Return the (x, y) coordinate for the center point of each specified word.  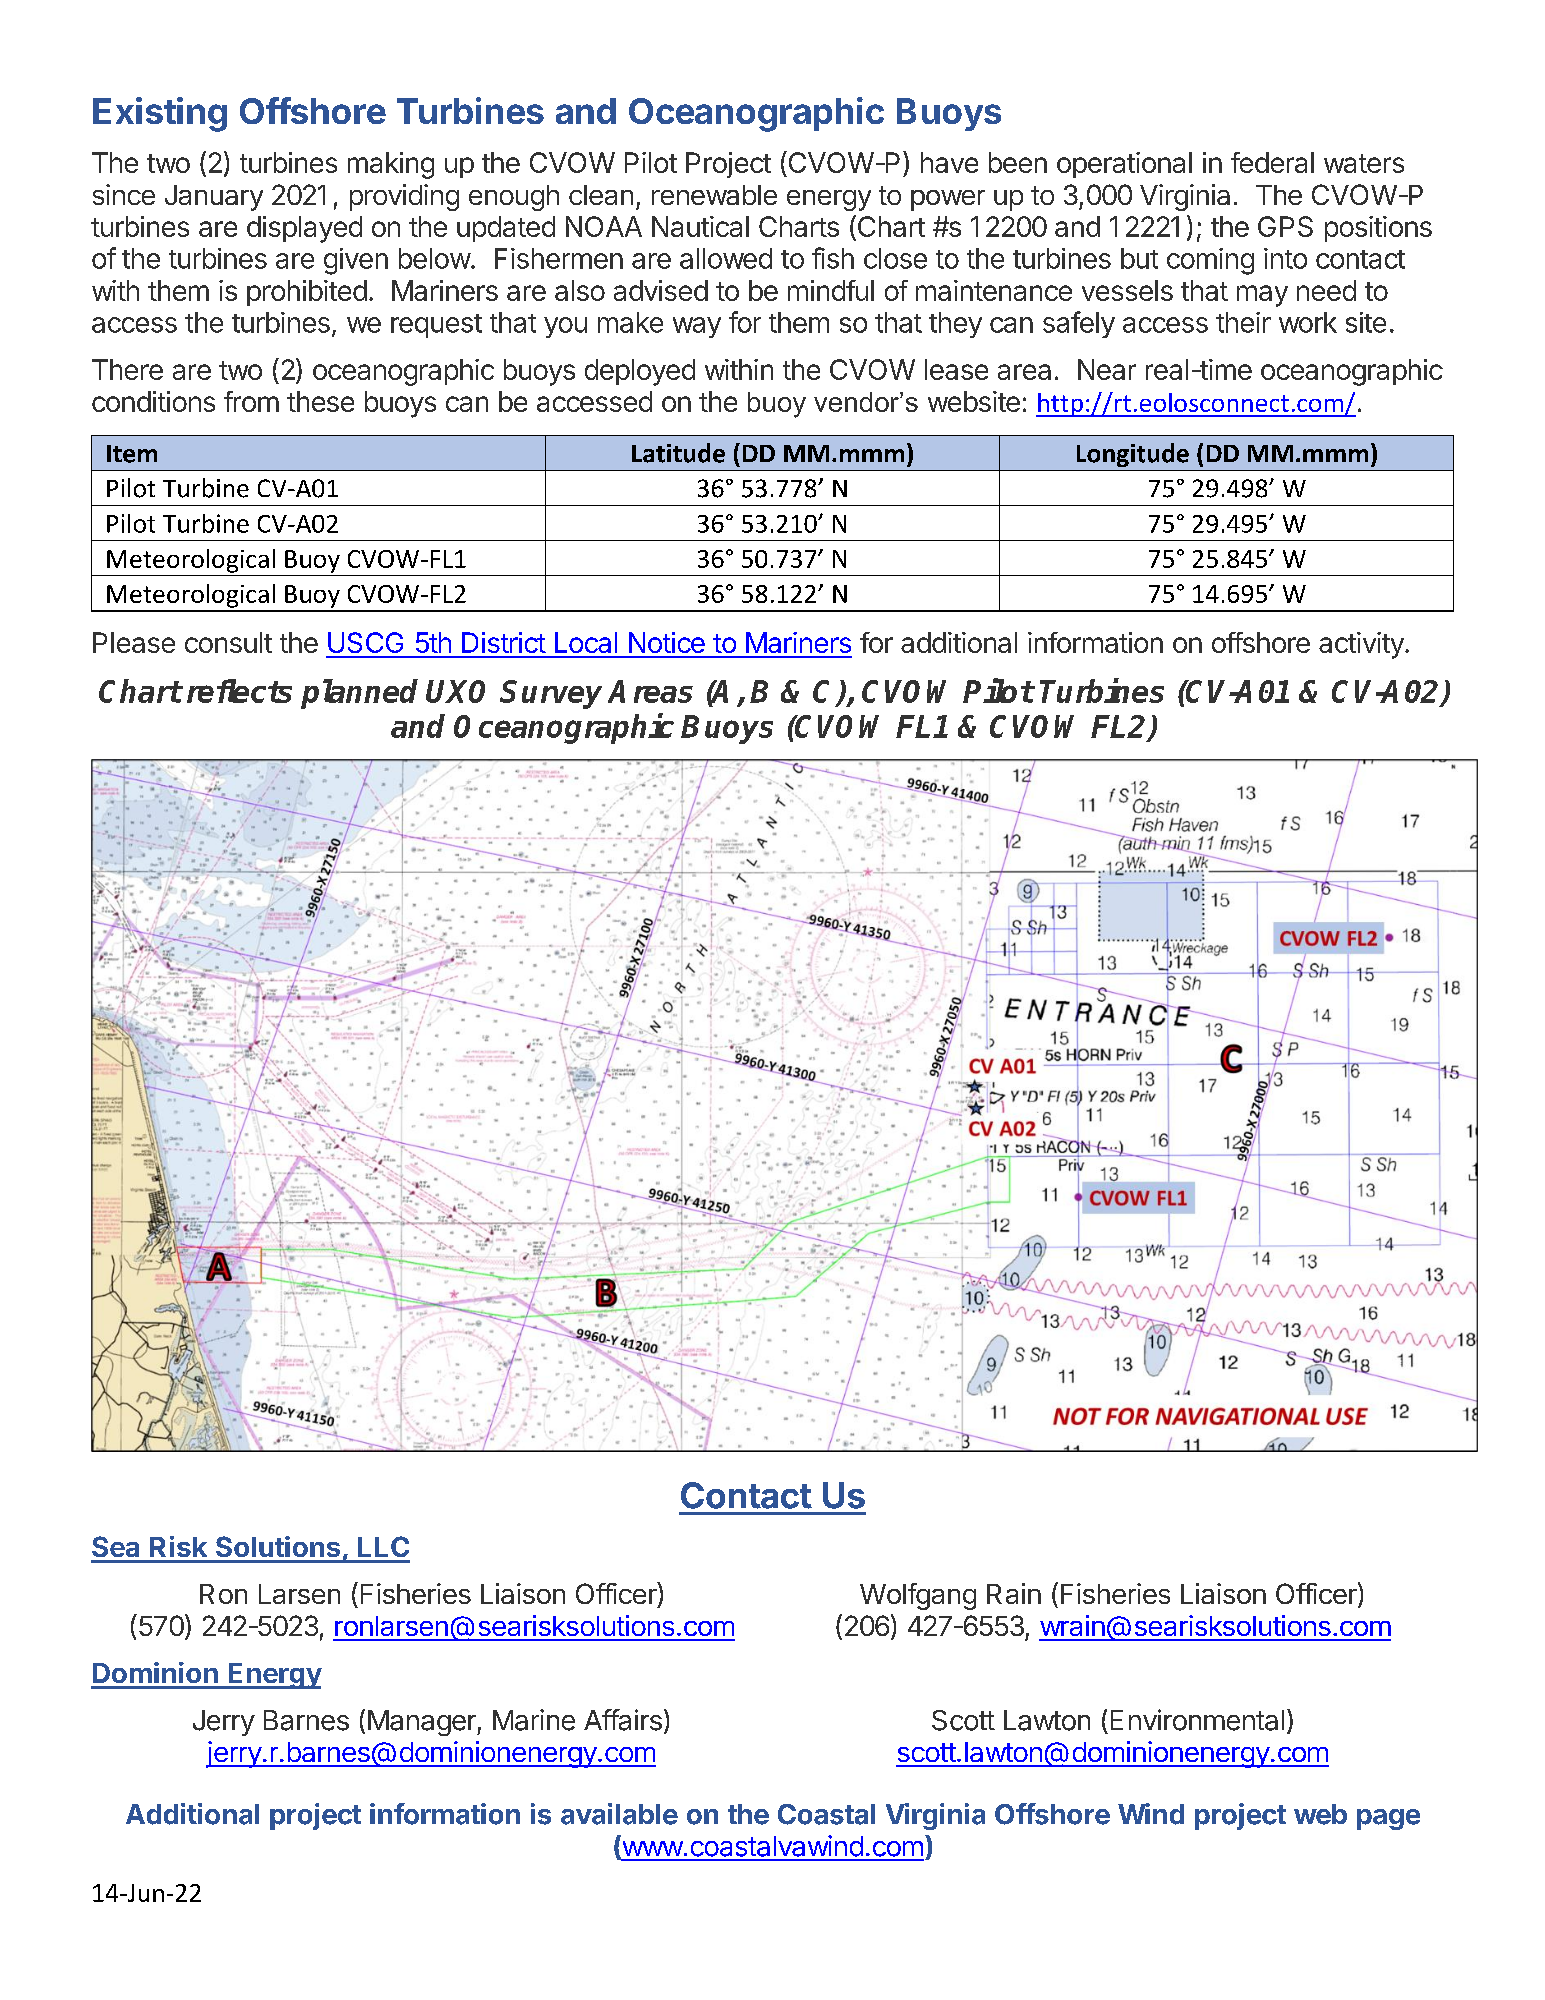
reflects (239, 691)
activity (1362, 645)
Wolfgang (918, 1596)
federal (1272, 162)
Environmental (1197, 1720)
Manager (423, 1723)
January (214, 198)
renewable (714, 195)
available (619, 1814)
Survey (551, 694)
